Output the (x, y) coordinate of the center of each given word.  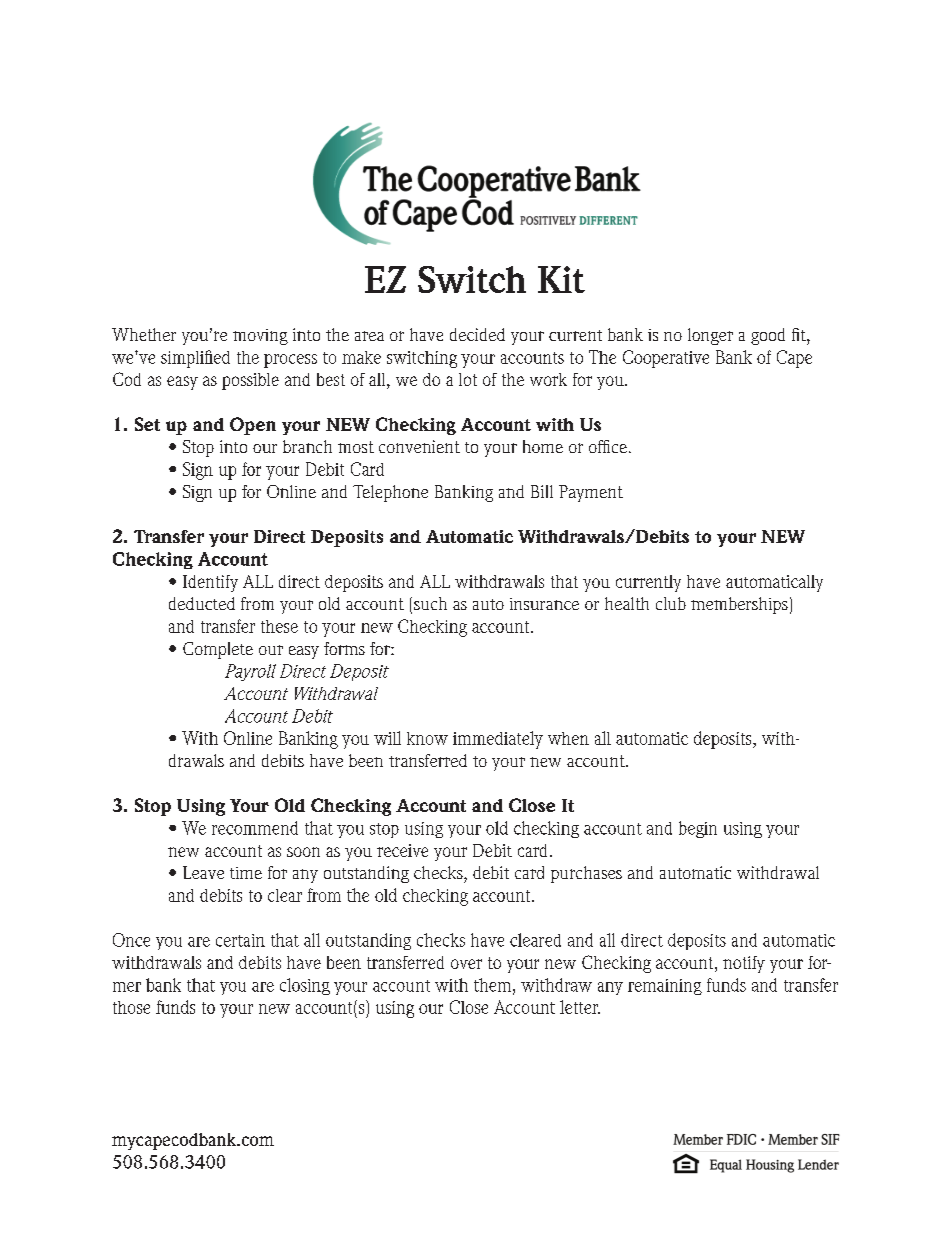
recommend (255, 828)
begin (698, 829)
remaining (665, 987)
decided (477, 334)
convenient (419, 446)
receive (402, 850)
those (131, 1007)
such (430, 603)
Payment (591, 493)
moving (260, 337)
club (671, 603)
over (466, 964)
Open (253, 426)
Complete (218, 650)
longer (710, 336)
